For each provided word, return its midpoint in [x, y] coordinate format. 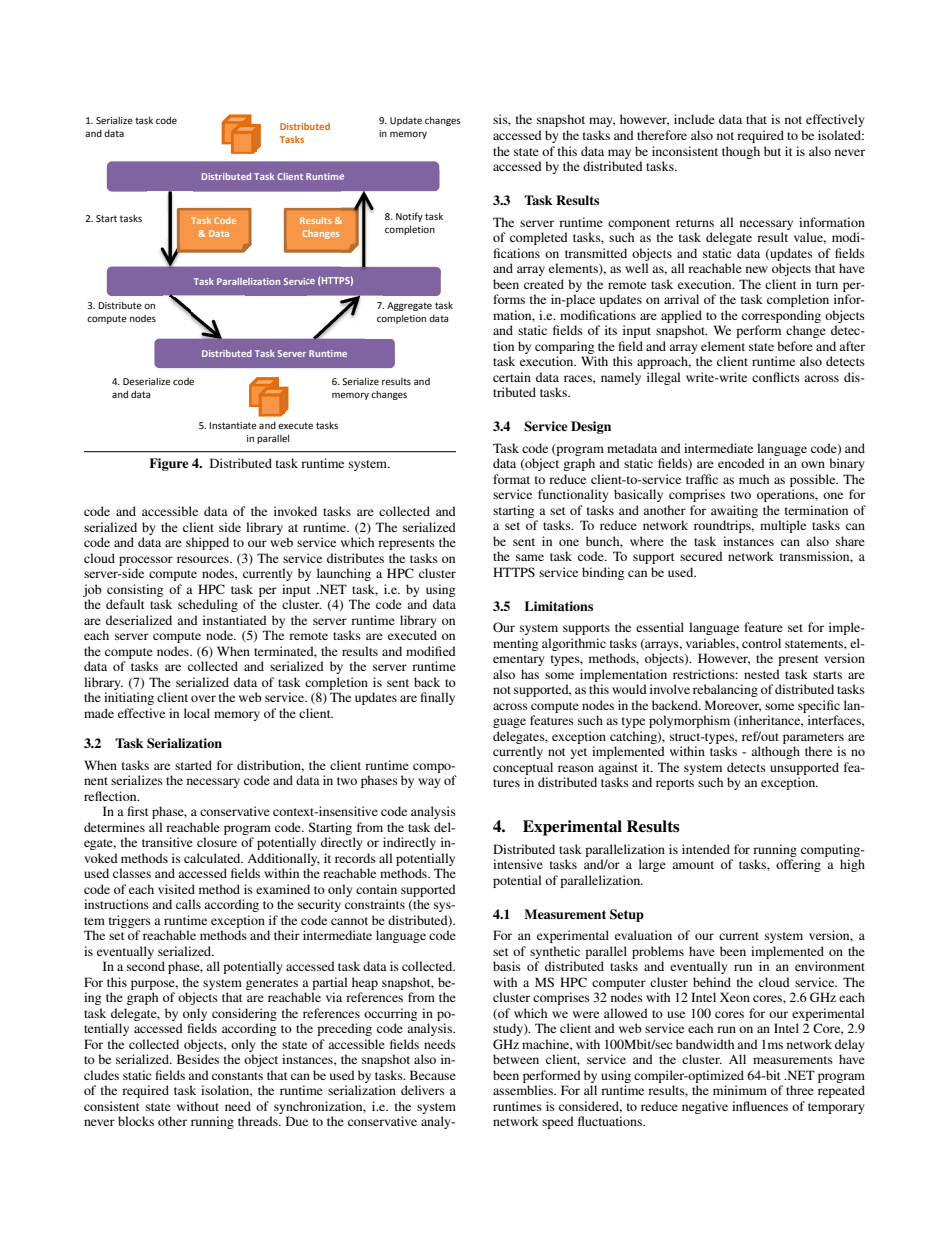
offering [798, 865]
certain [512, 377]
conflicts [776, 377]
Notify [409, 217]
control [761, 643]
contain [376, 889]
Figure [168, 464]
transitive [167, 842]
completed [539, 238]
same [530, 557]
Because [433, 1075]
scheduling [208, 605]
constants [237, 1076]
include [694, 119]
